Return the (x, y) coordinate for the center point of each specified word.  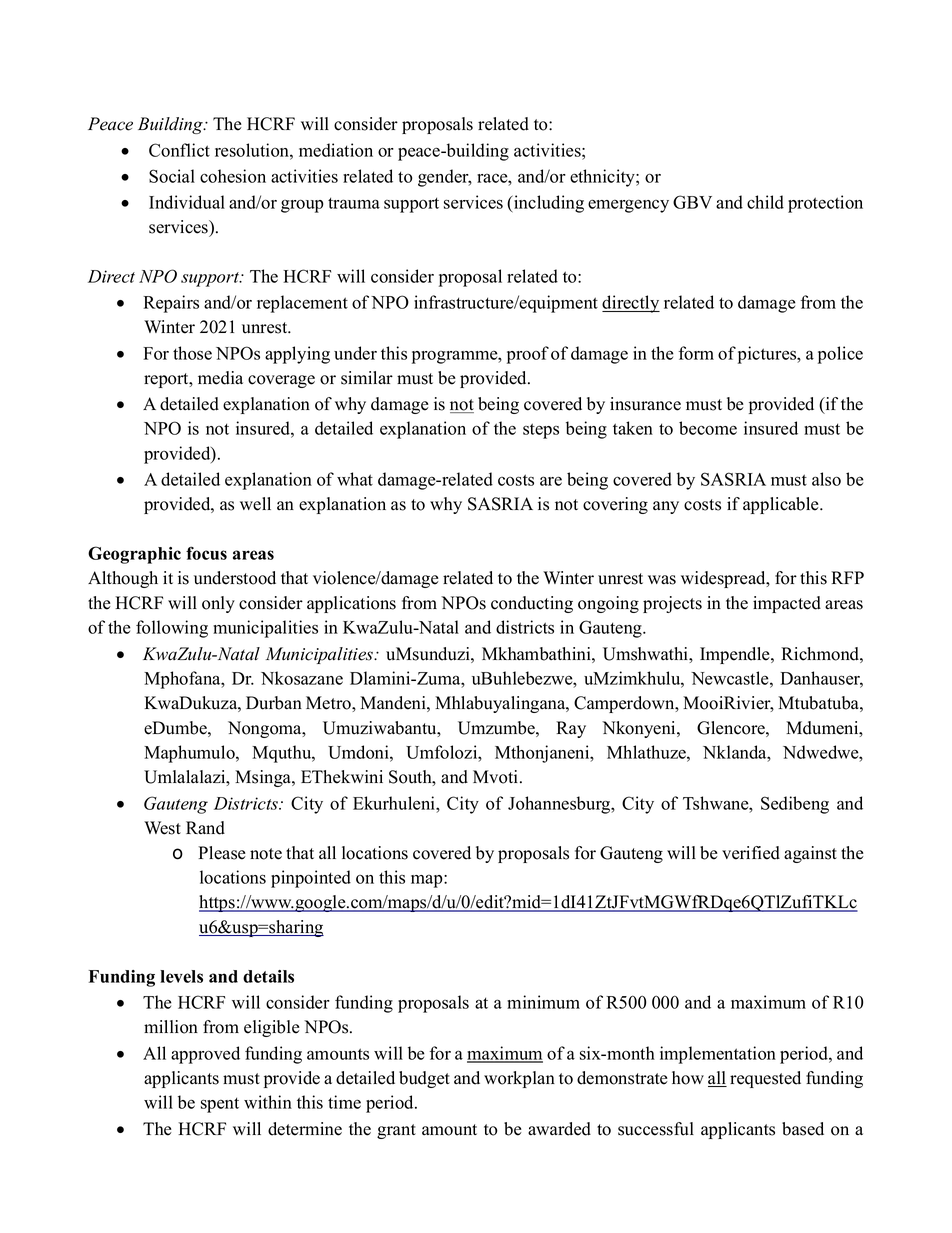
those (192, 353)
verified (751, 853)
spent (220, 1105)
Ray (571, 729)
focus (206, 553)
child (765, 202)
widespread (724, 579)
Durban (274, 703)
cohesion (233, 176)
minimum (543, 1002)
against (810, 854)
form (696, 353)
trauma (354, 203)
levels (181, 976)
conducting (532, 604)
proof (528, 355)
